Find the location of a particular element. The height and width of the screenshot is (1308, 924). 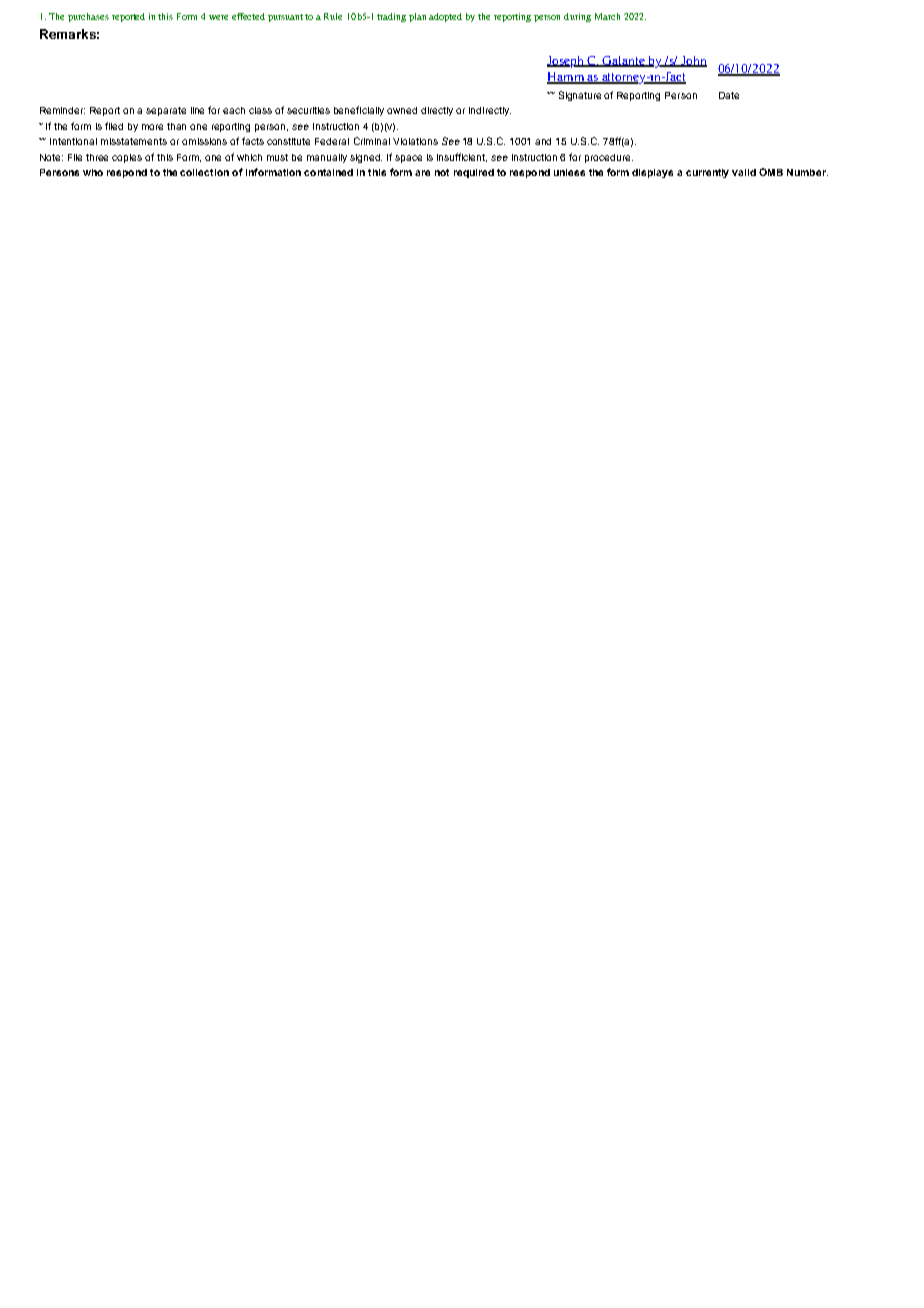

March is located at coordinates (607, 16).
